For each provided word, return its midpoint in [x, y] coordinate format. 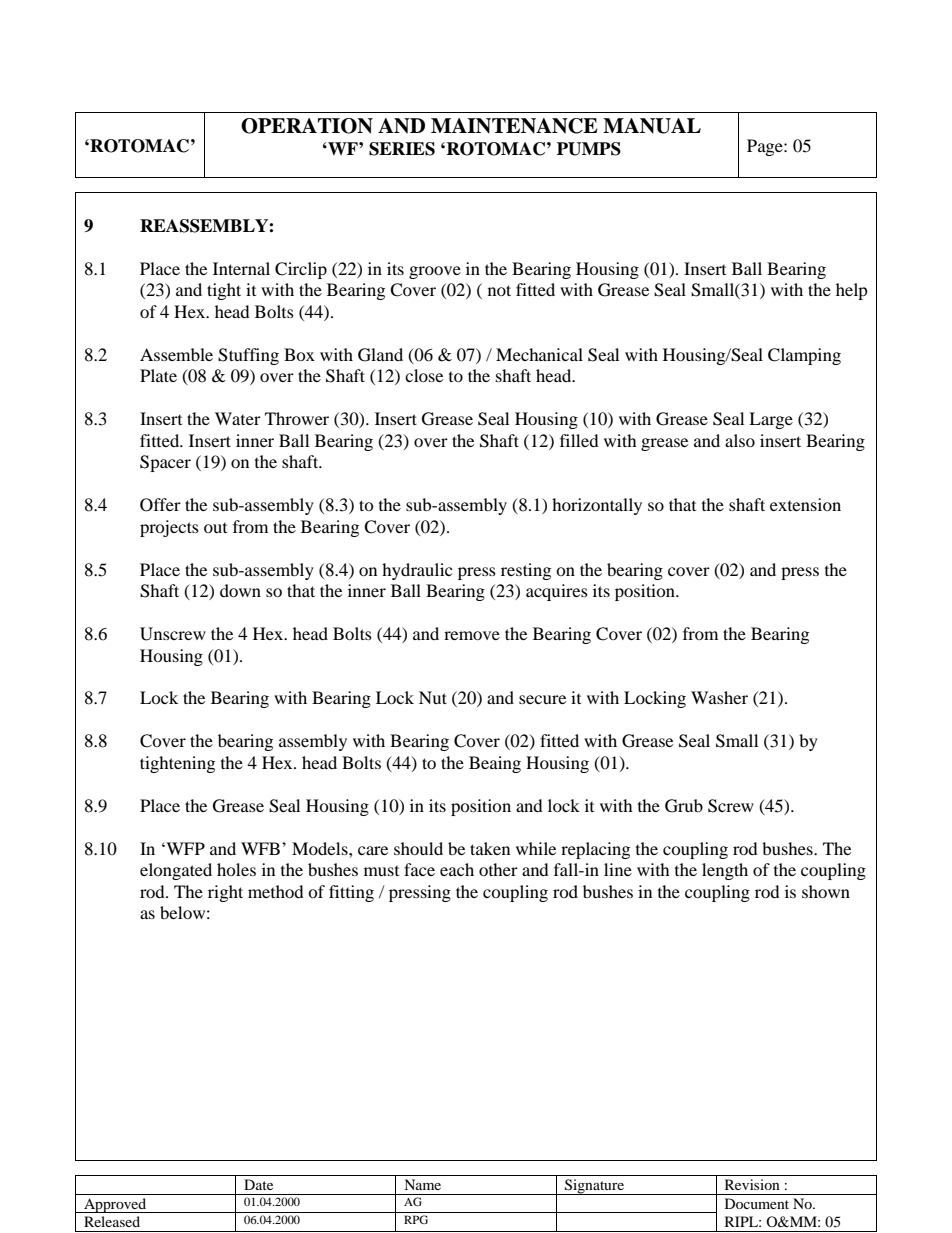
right [225, 893]
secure [542, 699]
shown [826, 891]
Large [771, 420]
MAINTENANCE [514, 126]
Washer [719, 697]
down [240, 590]
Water [238, 418]
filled [579, 440]
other [498, 869]
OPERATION [307, 126]
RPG [416, 1219]
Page [766, 147]
